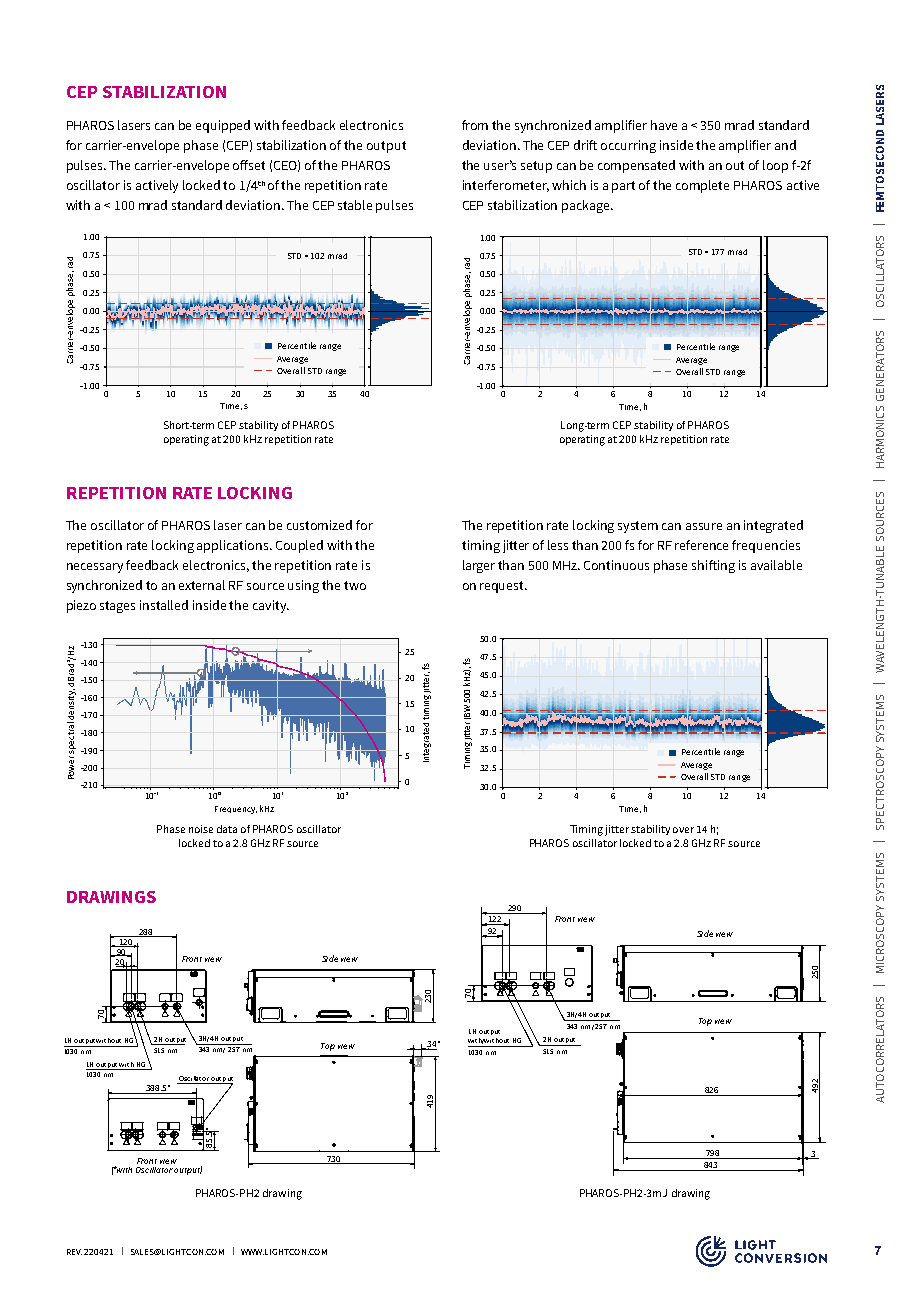 The width and height of the image is (924, 1308). What do you see at coordinates (236, 810) in the image?
I see `Frequency` at bounding box center [236, 810].
